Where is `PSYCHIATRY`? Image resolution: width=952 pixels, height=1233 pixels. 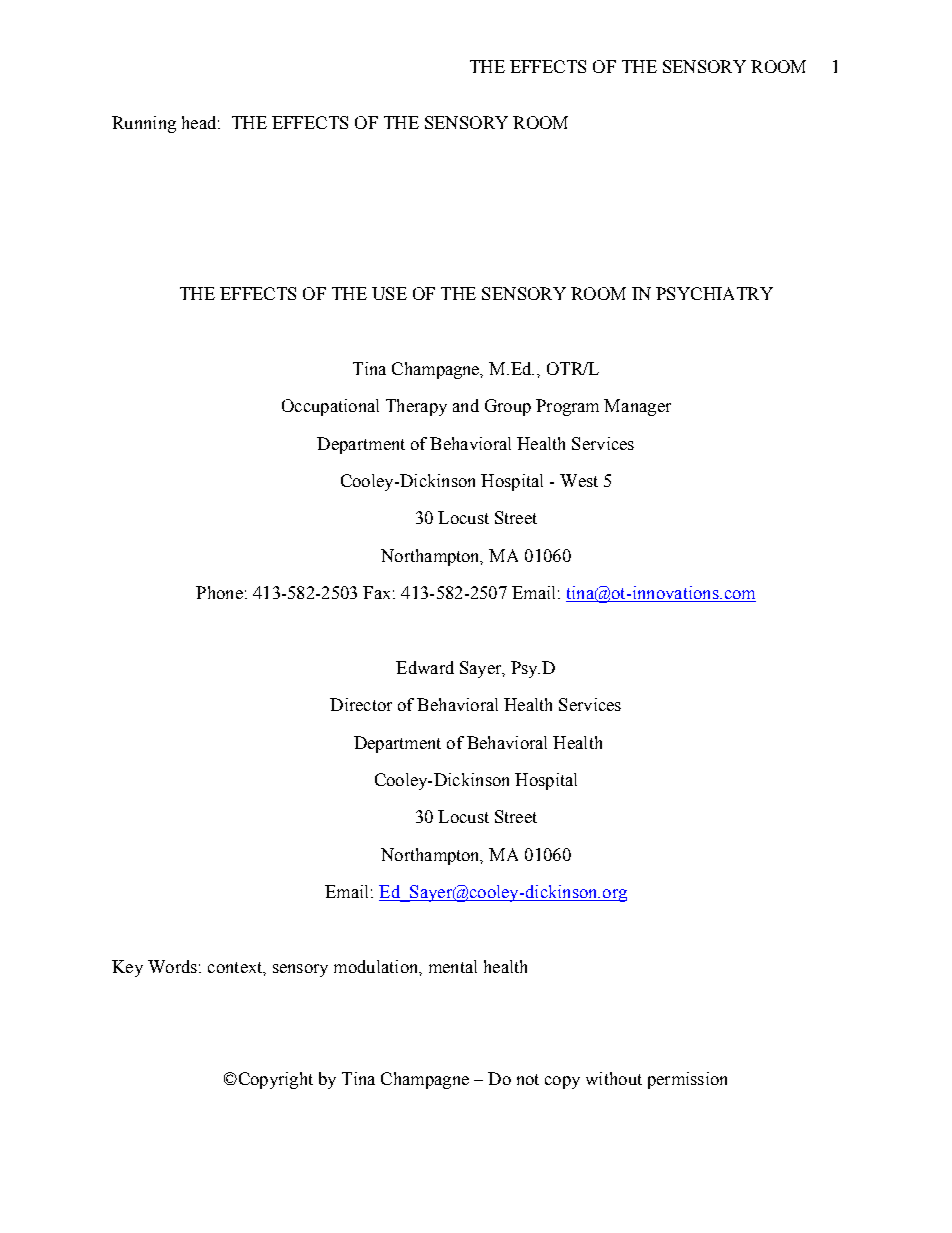
PSYCHIATRY is located at coordinates (714, 293).
